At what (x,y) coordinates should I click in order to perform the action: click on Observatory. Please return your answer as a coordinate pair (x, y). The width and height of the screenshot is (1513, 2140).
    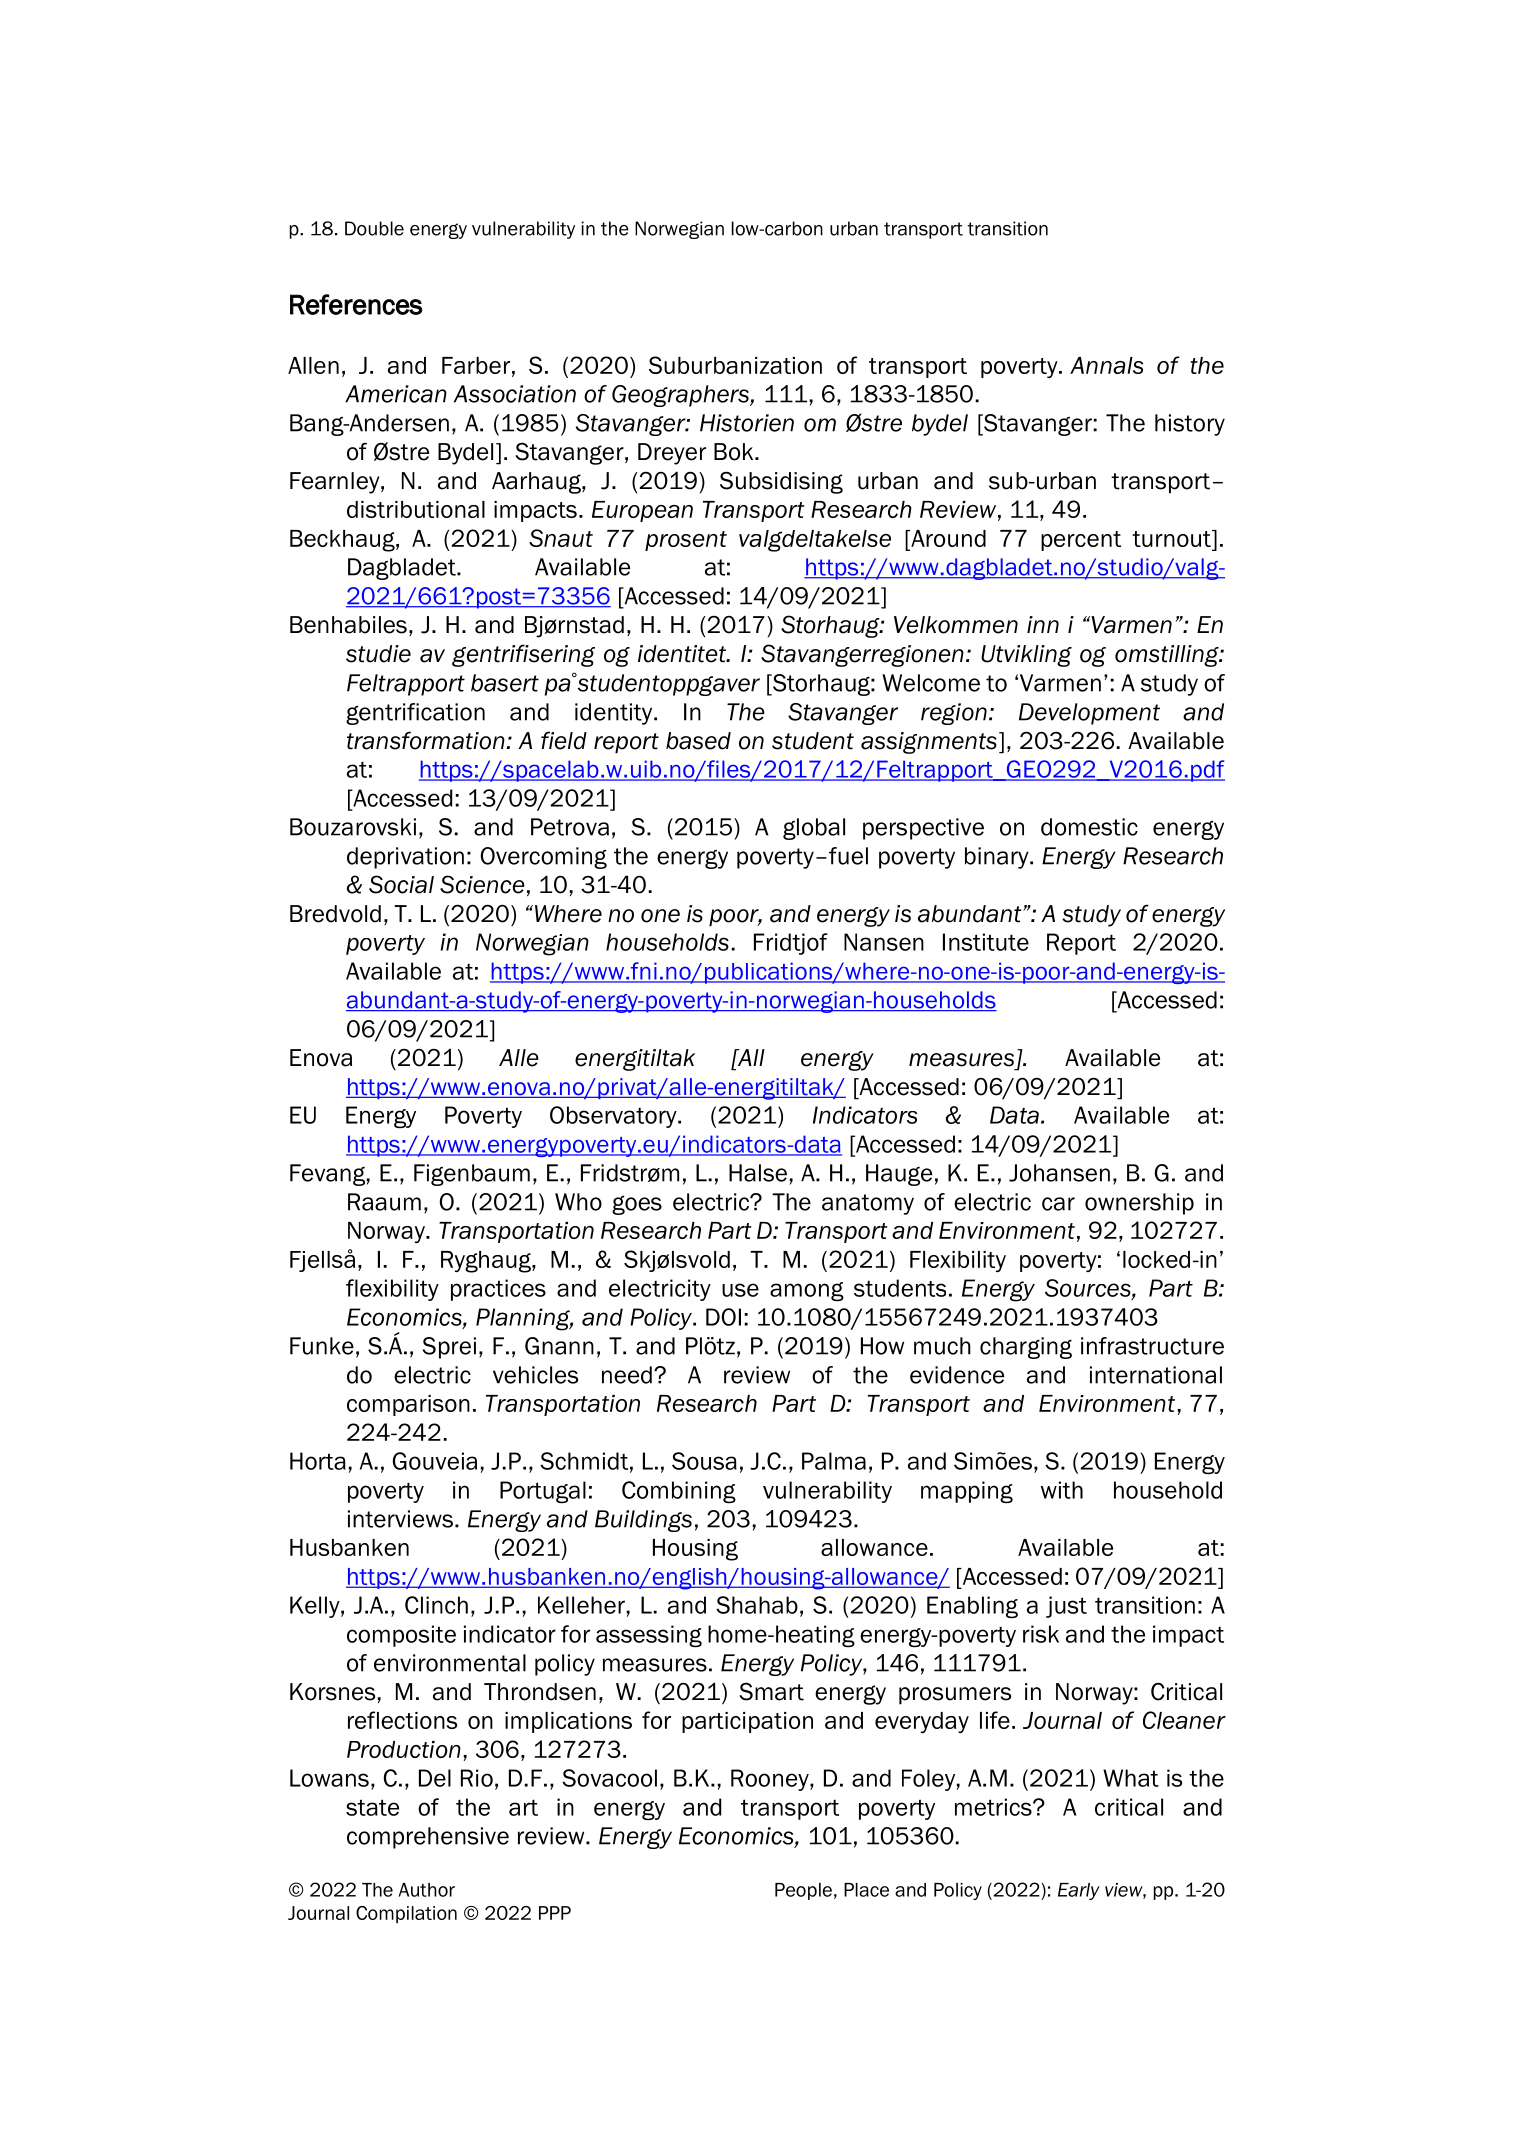
    Looking at the image, I should click on (614, 1117).
